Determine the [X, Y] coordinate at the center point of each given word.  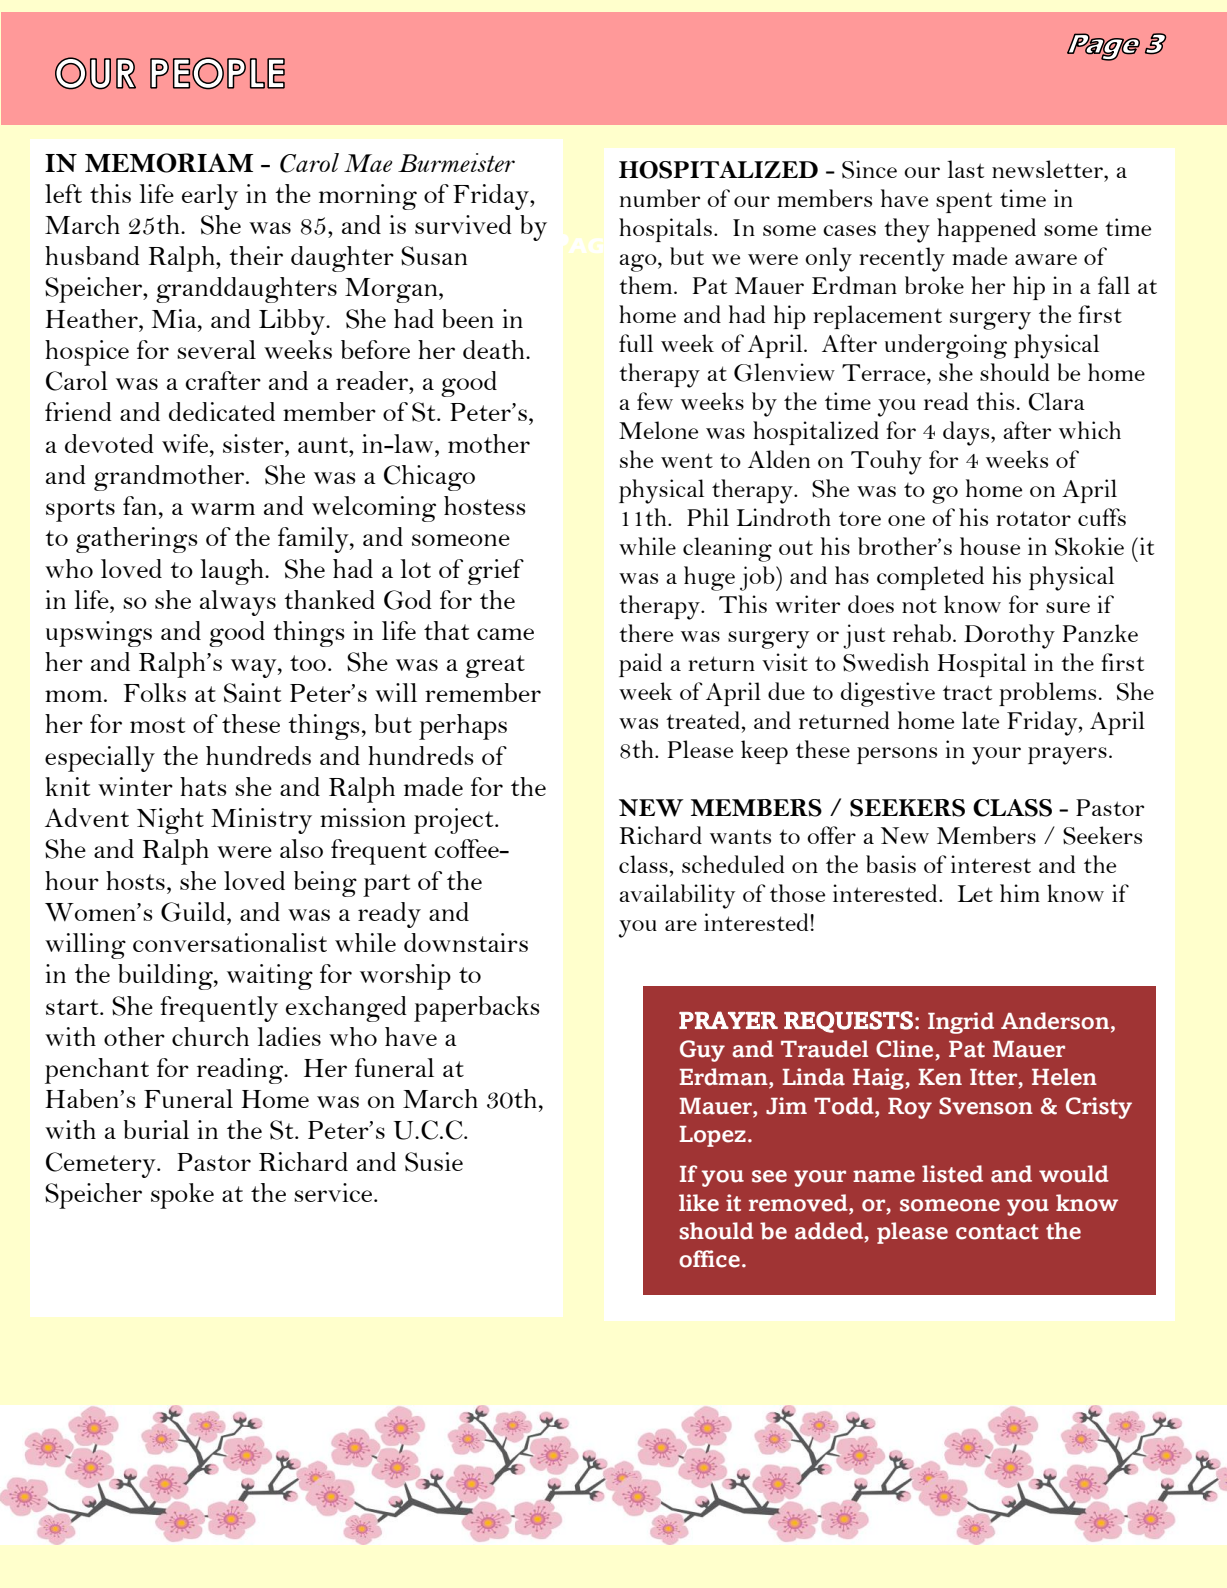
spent [964, 202]
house [990, 546]
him [1020, 893]
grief [496, 572]
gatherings [137, 540]
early [210, 197]
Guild [194, 912]
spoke [182, 1196]
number [660, 198]
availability [677, 896]
